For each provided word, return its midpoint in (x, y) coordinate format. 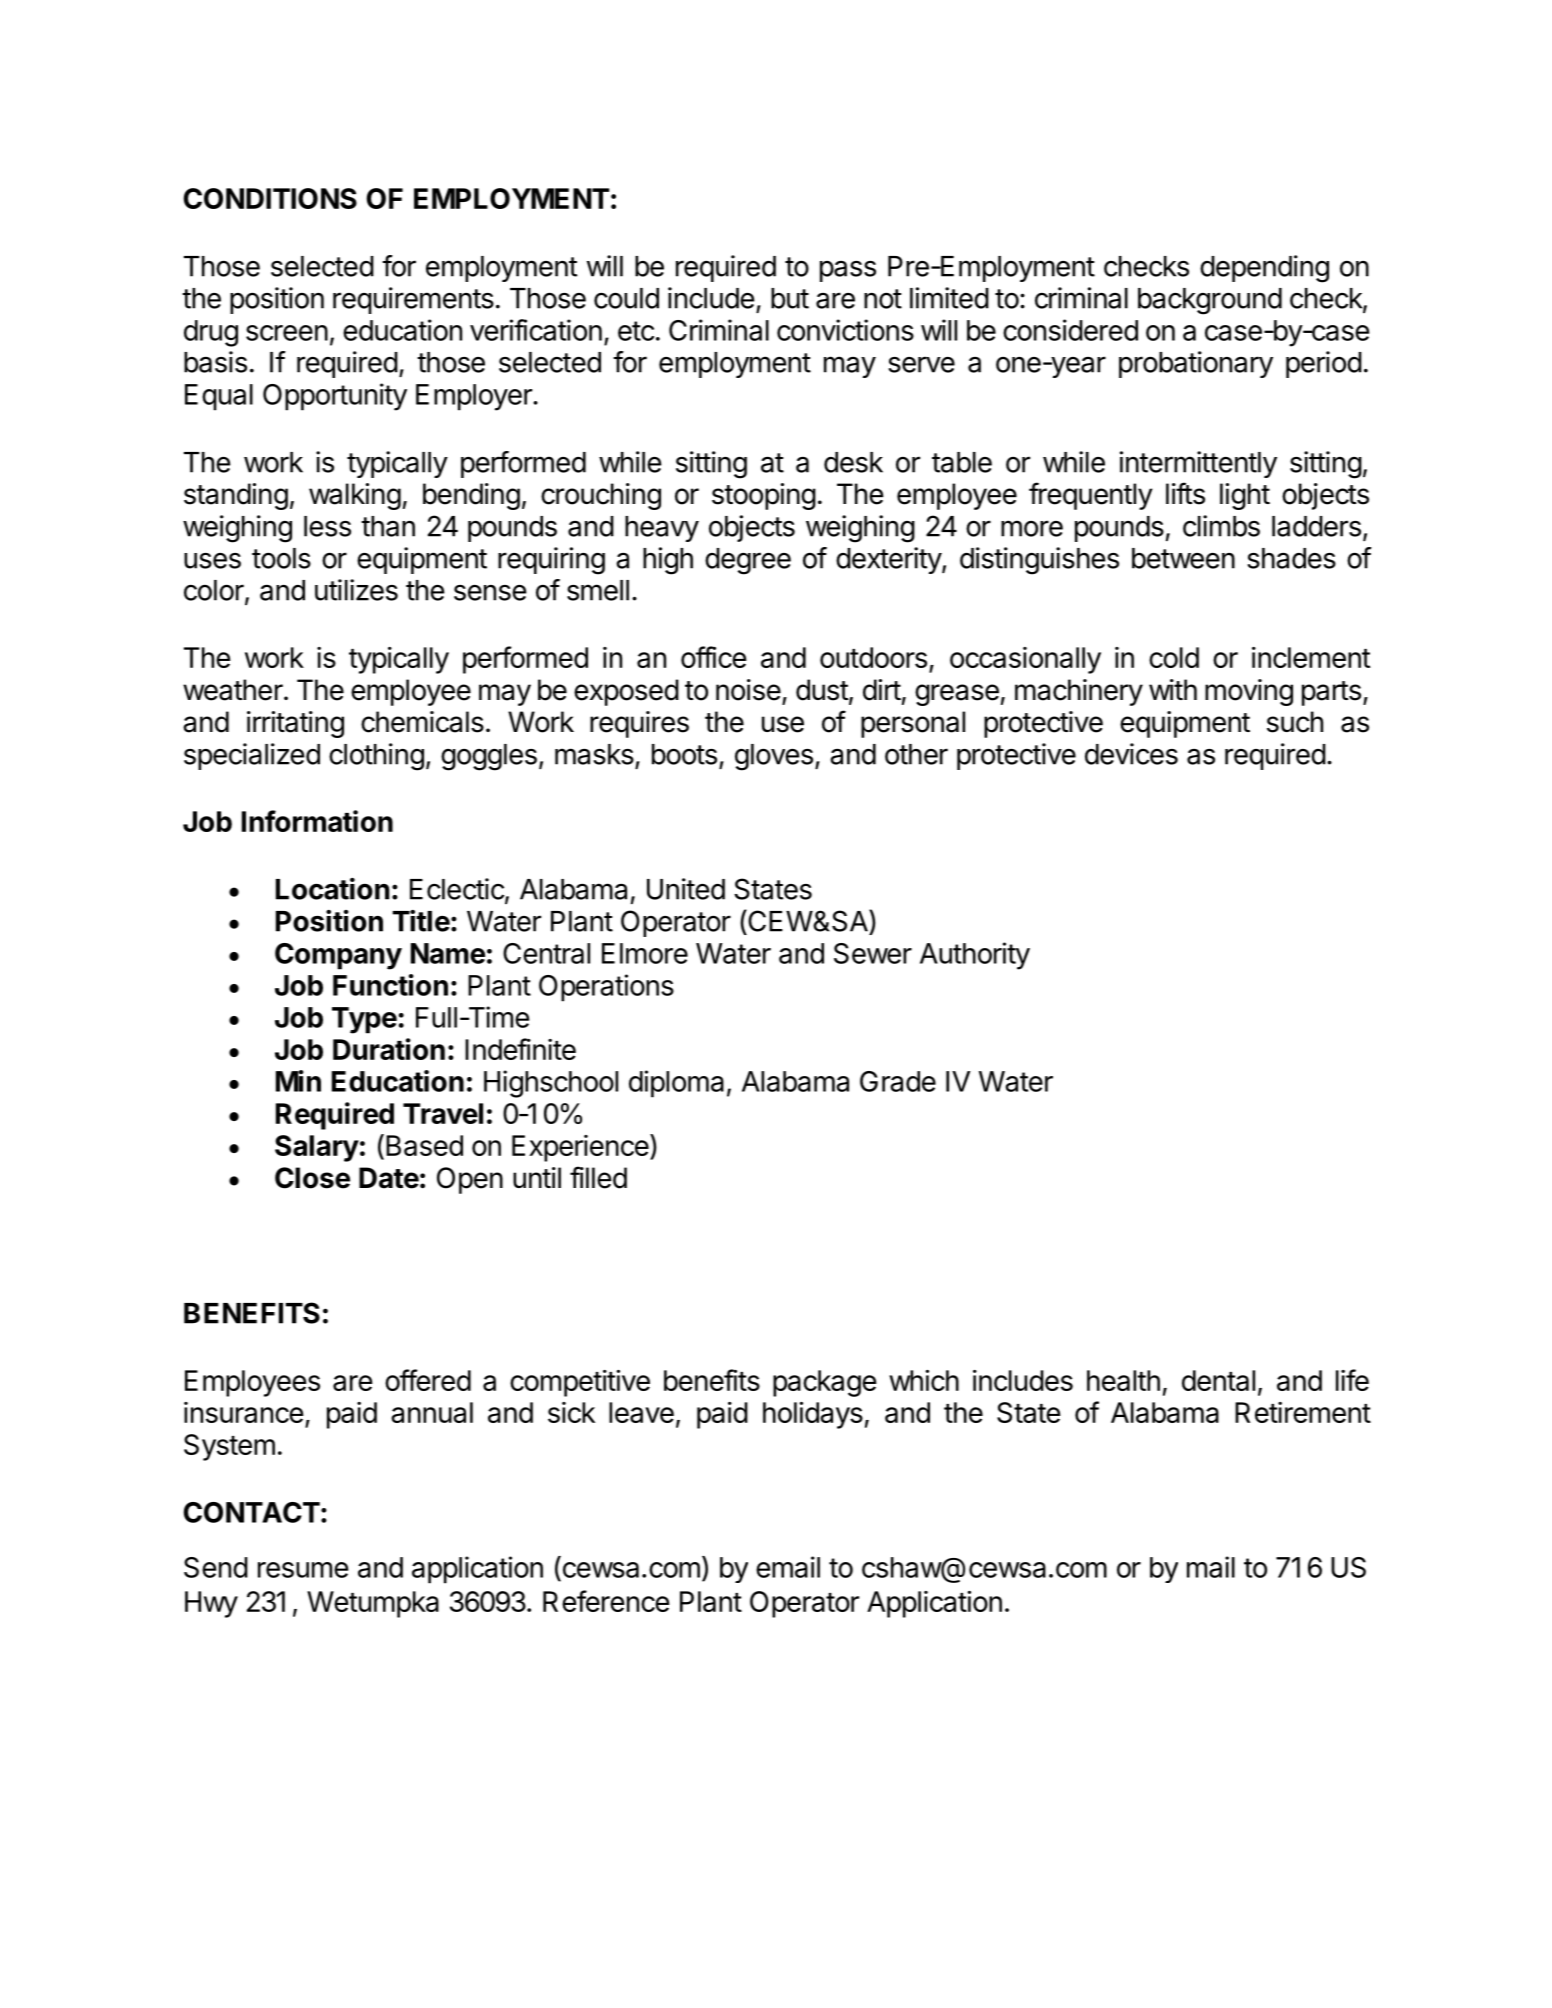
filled (598, 1177)
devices (1131, 754)
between (1183, 558)
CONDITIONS (270, 198)
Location (332, 889)
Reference (606, 1601)
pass (848, 271)
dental (1218, 1380)
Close (312, 1178)
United (686, 889)
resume (303, 1570)
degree (748, 561)
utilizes (356, 590)
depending (1264, 269)
